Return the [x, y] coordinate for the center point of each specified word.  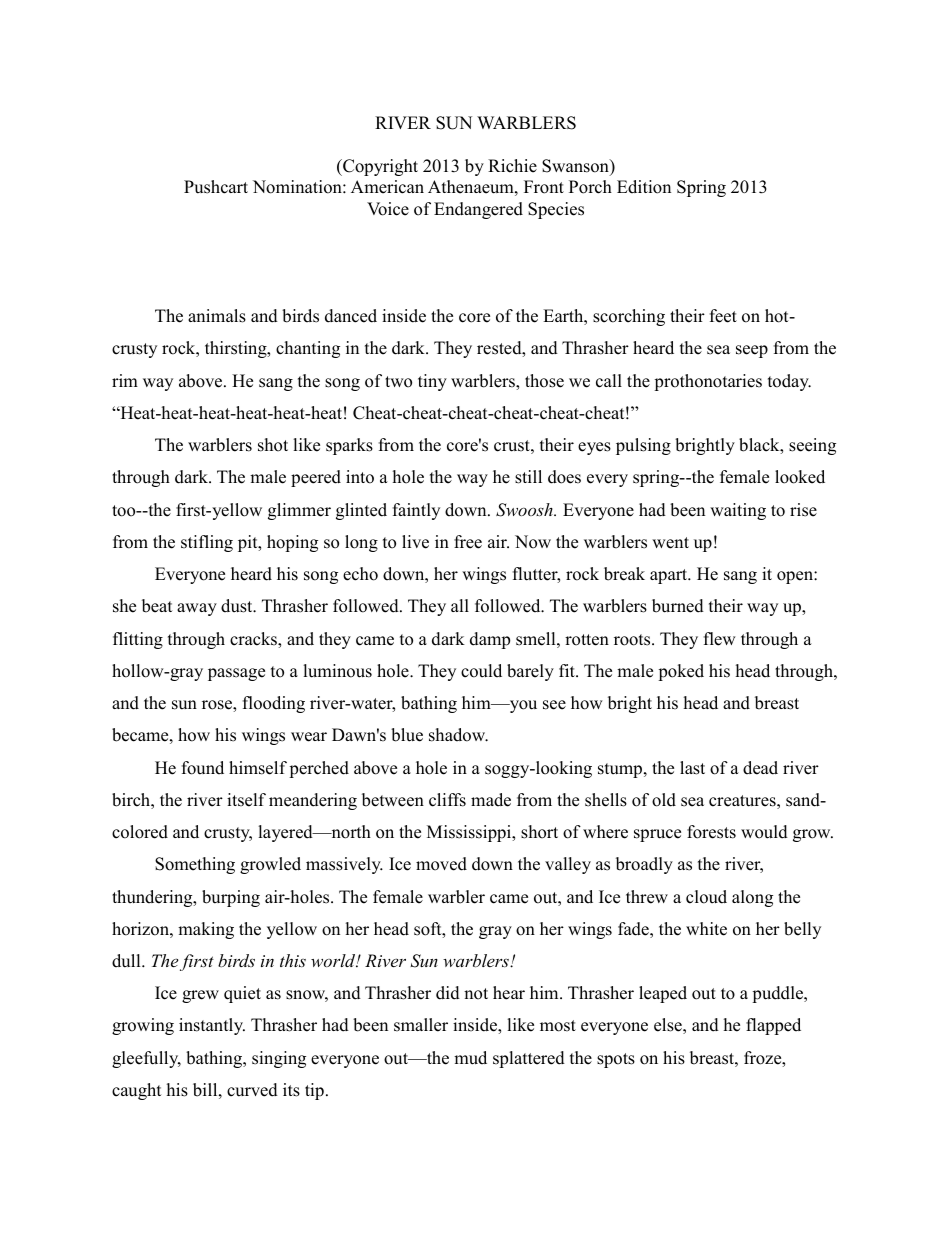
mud [470, 1058]
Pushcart [216, 187]
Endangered [478, 210]
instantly [212, 1026]
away [197, 609]
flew [720, 639]
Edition [644, 187]
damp [490, 640]
